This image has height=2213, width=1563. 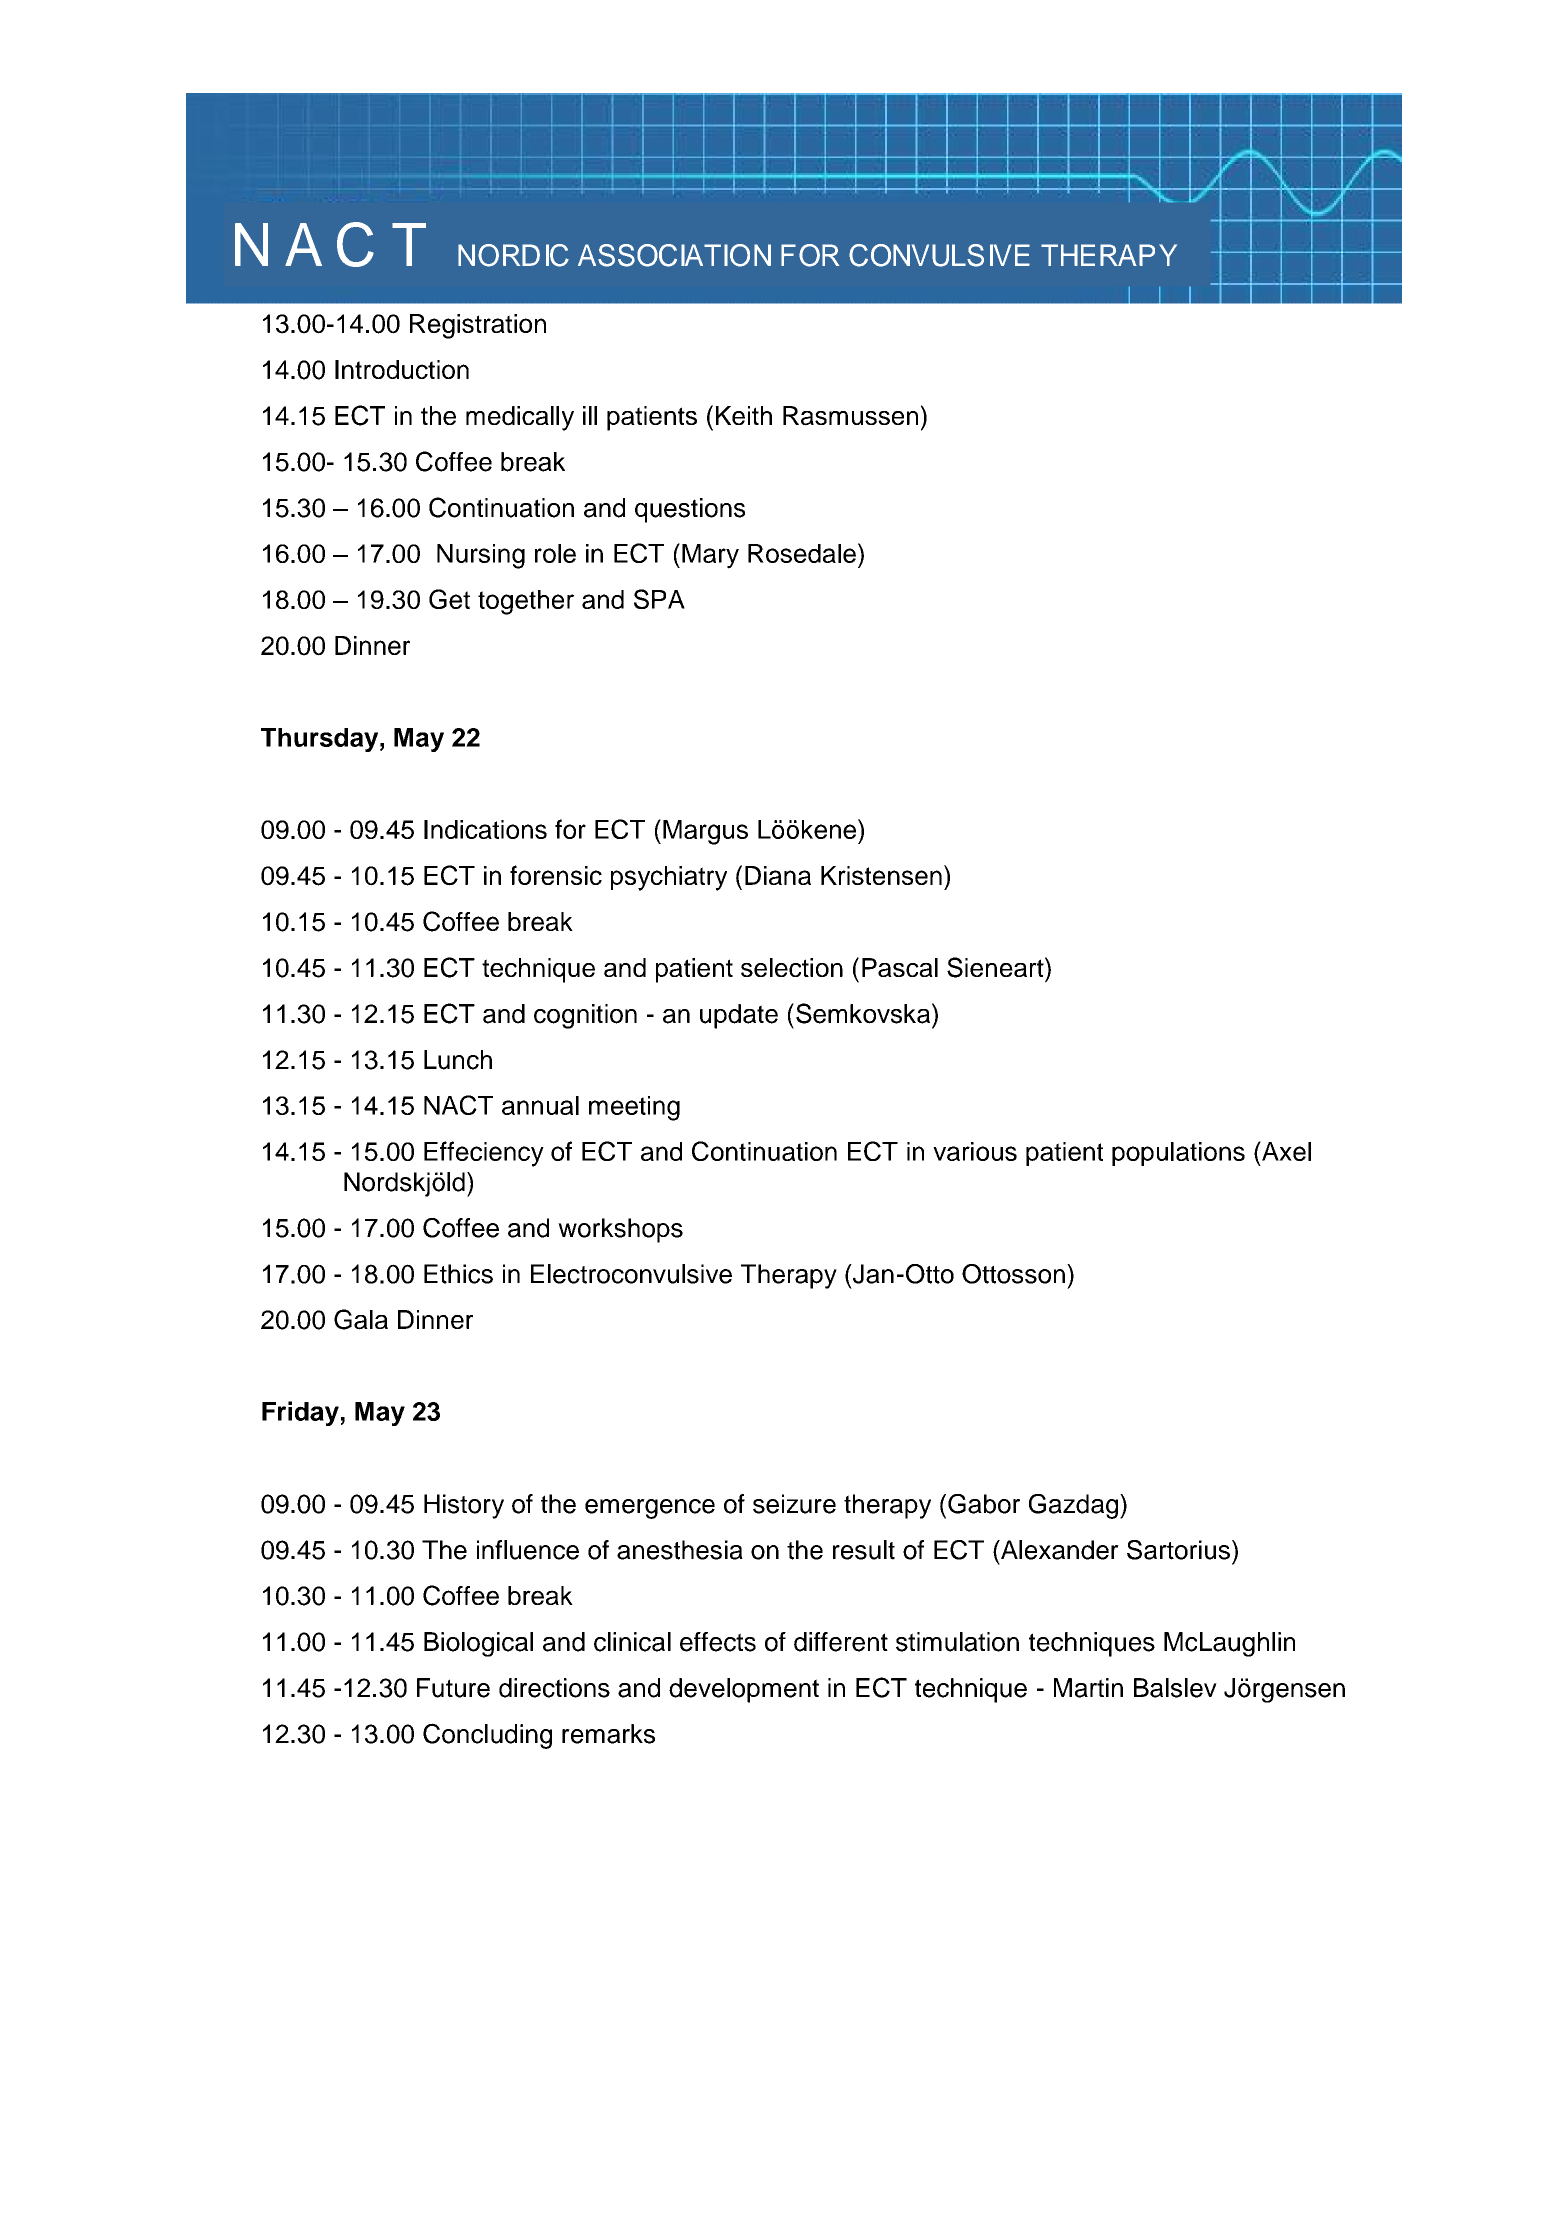 What do you see at coordinates (458, 1274) in the image?
I see `Ethics` at bounding box center [458, 1274].
